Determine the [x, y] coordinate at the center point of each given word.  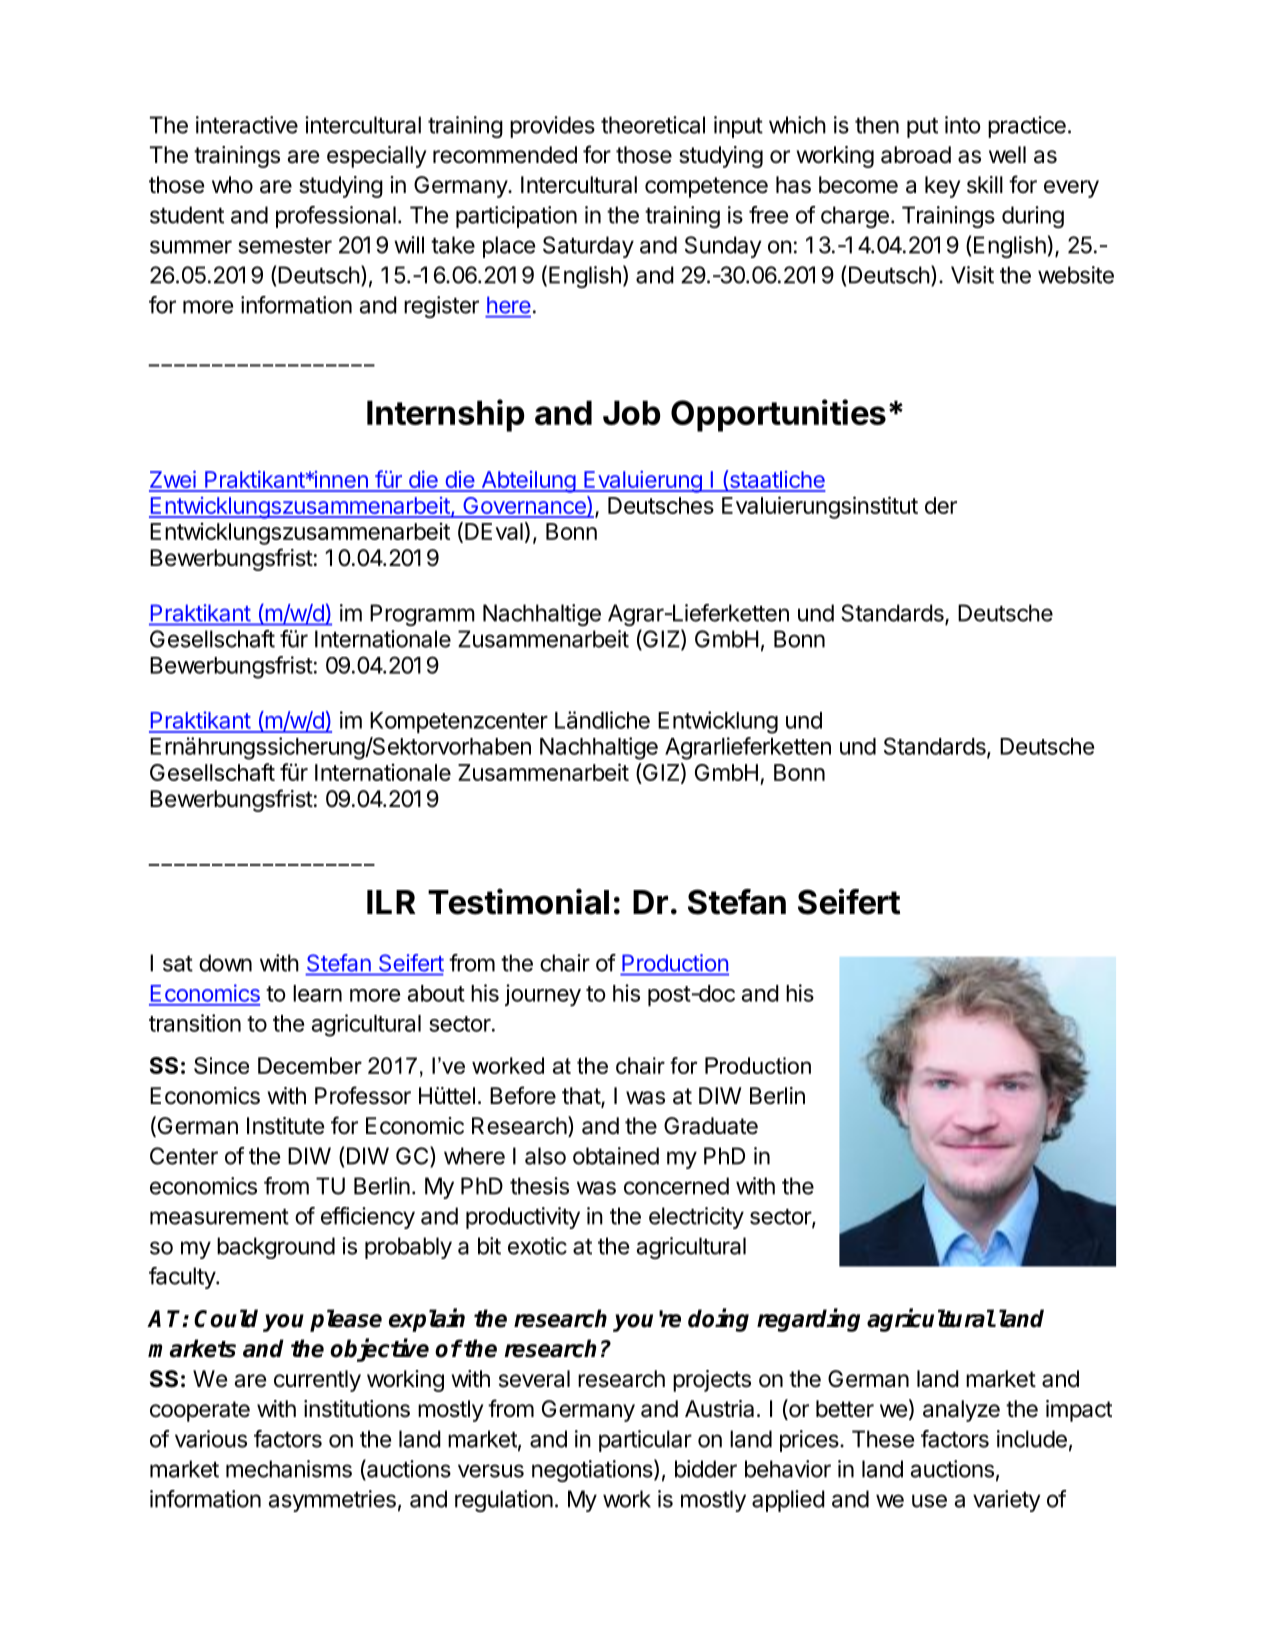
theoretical [653, 125]
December [310, 1065]
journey [543, 995]
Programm [422, 615]
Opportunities [778, 415]
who [232, 185]
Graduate [711, 1126]
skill [985, 185]
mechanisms [289, 1469]
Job [632, 412]
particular [645, 1441]
